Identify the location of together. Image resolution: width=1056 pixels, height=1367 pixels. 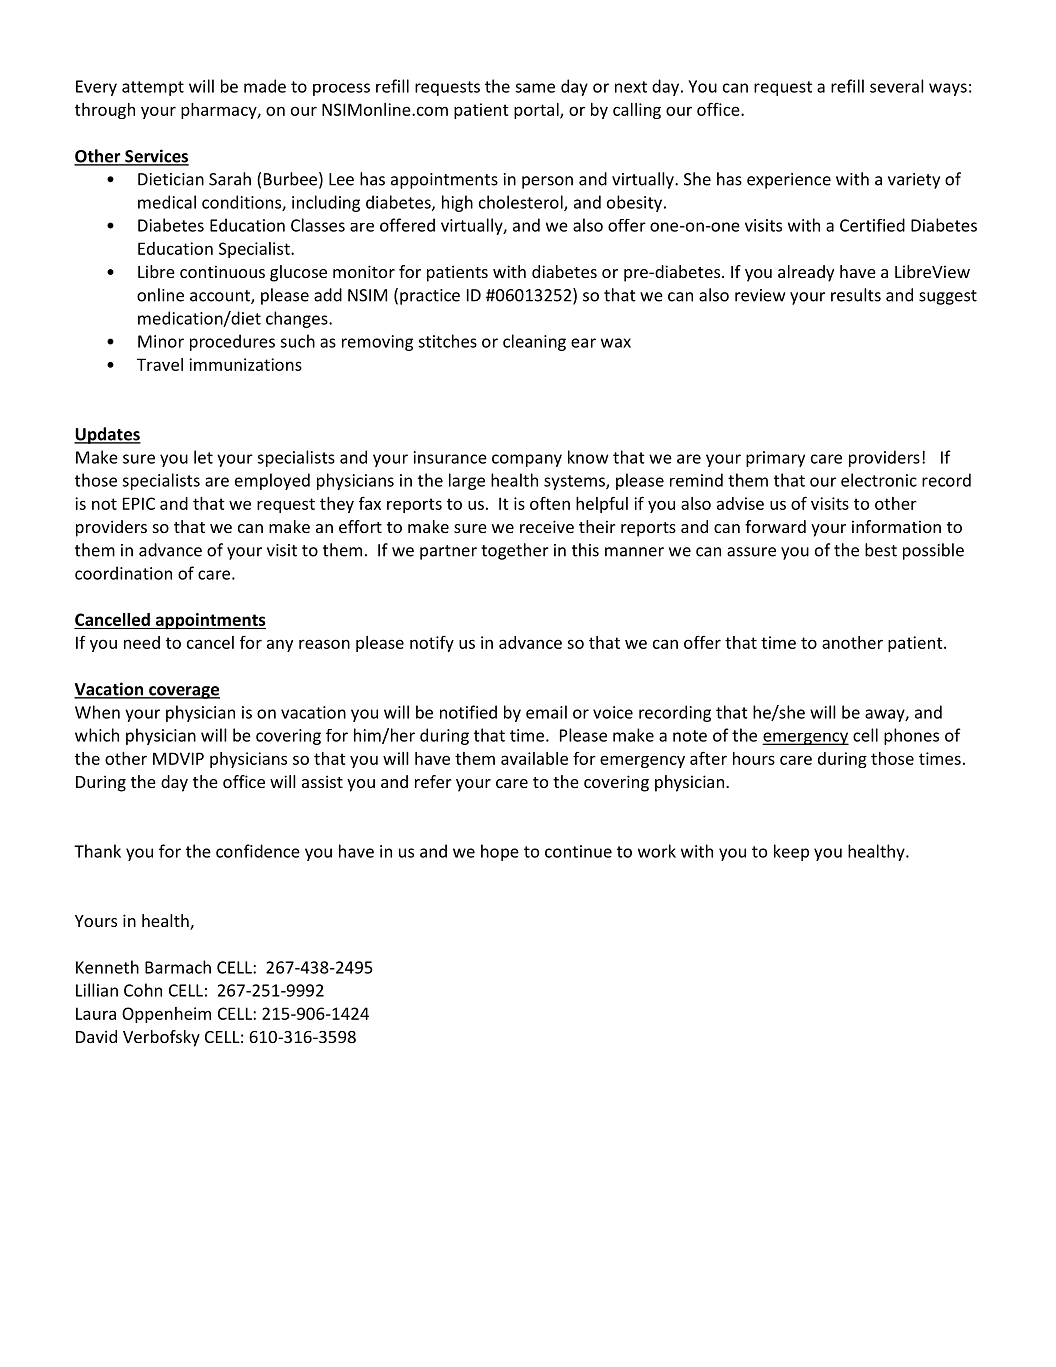
(515, 551).
